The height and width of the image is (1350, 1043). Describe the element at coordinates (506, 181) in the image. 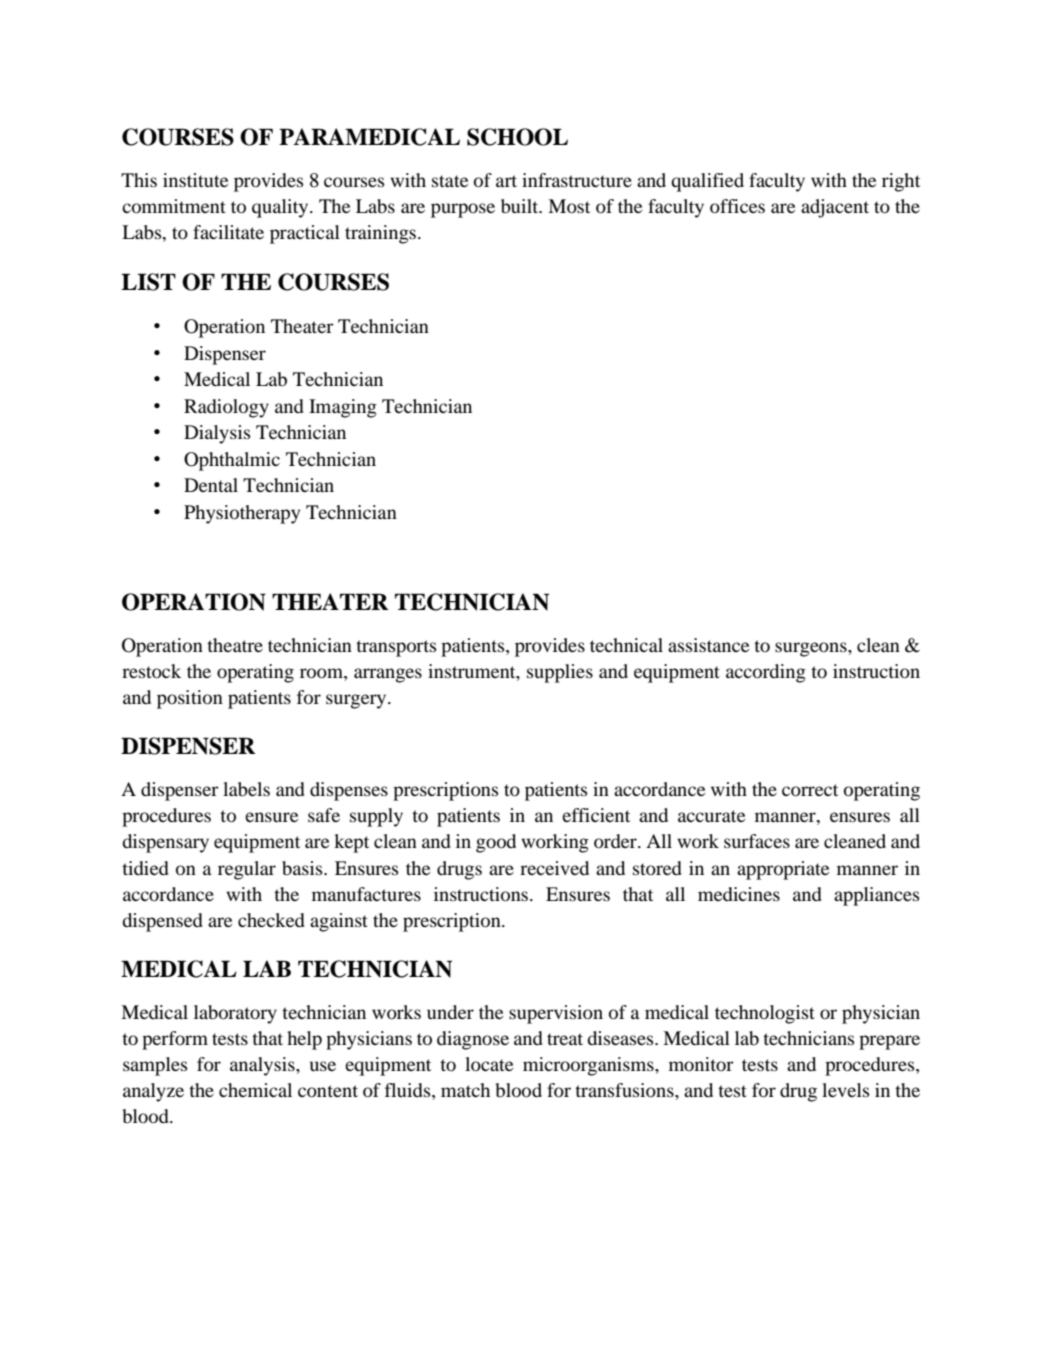

I see `art` at that location.
